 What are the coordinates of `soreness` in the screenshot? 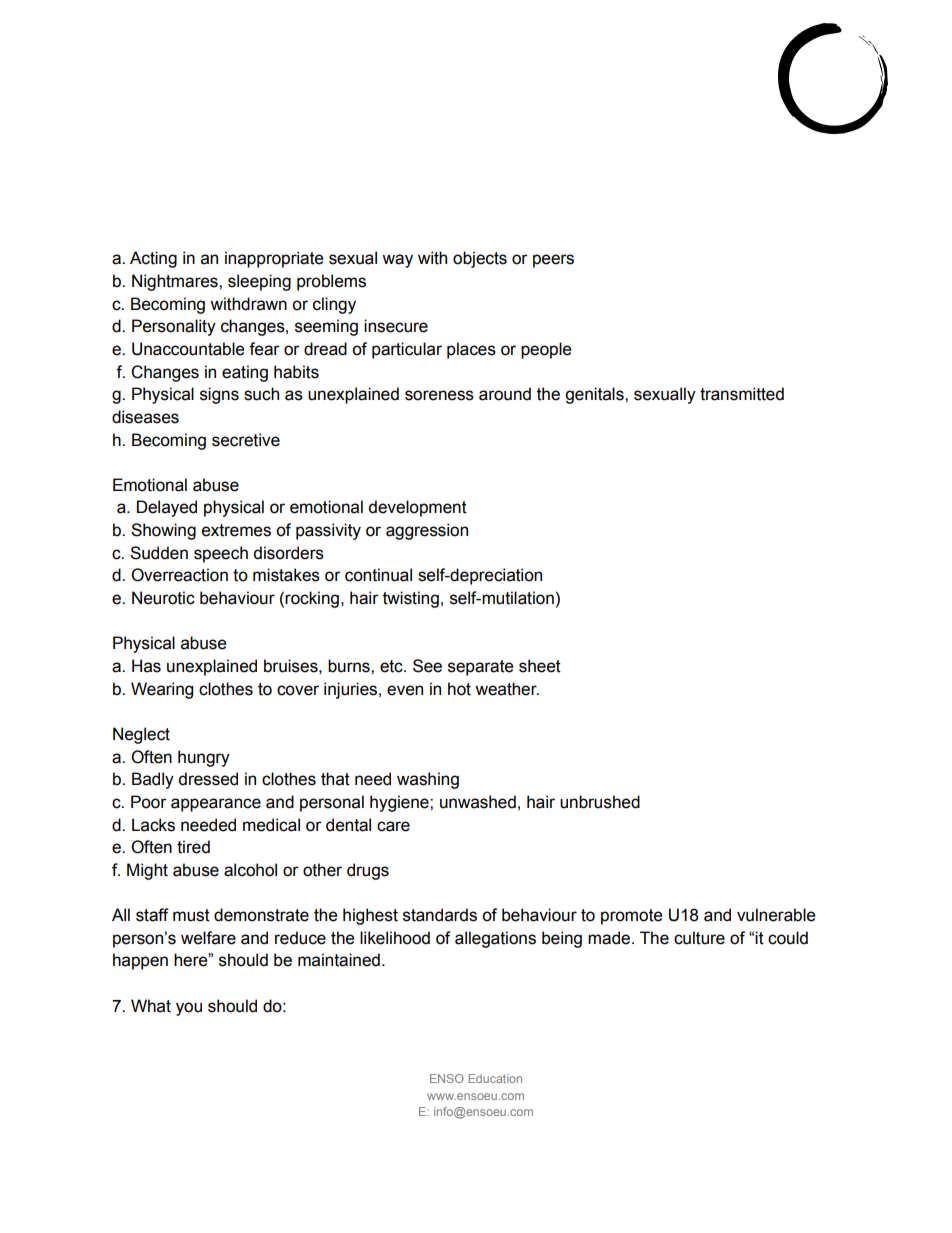 It's located at (439, 395).
